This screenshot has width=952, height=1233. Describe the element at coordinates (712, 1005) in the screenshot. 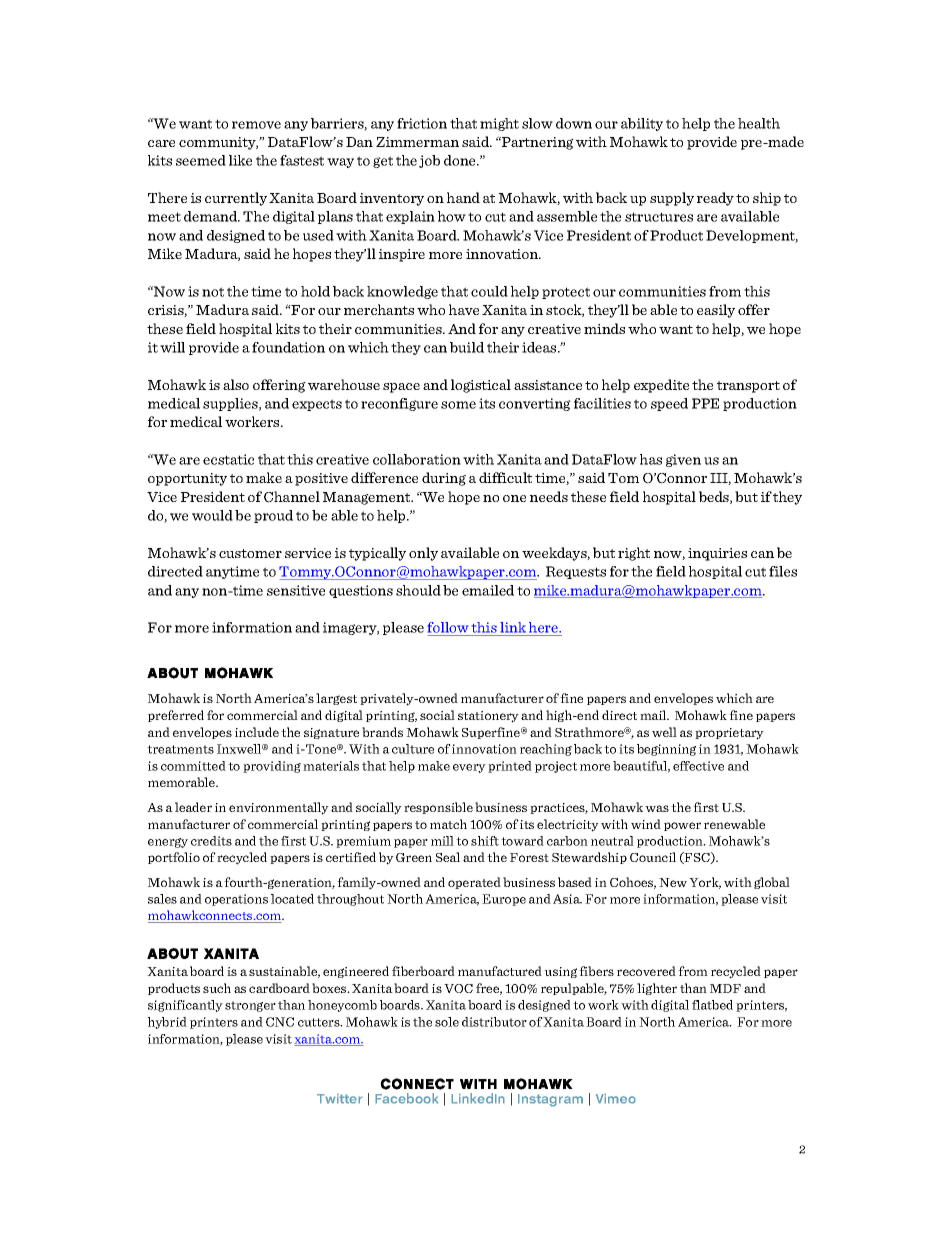

I see `flatbed` at that location.
